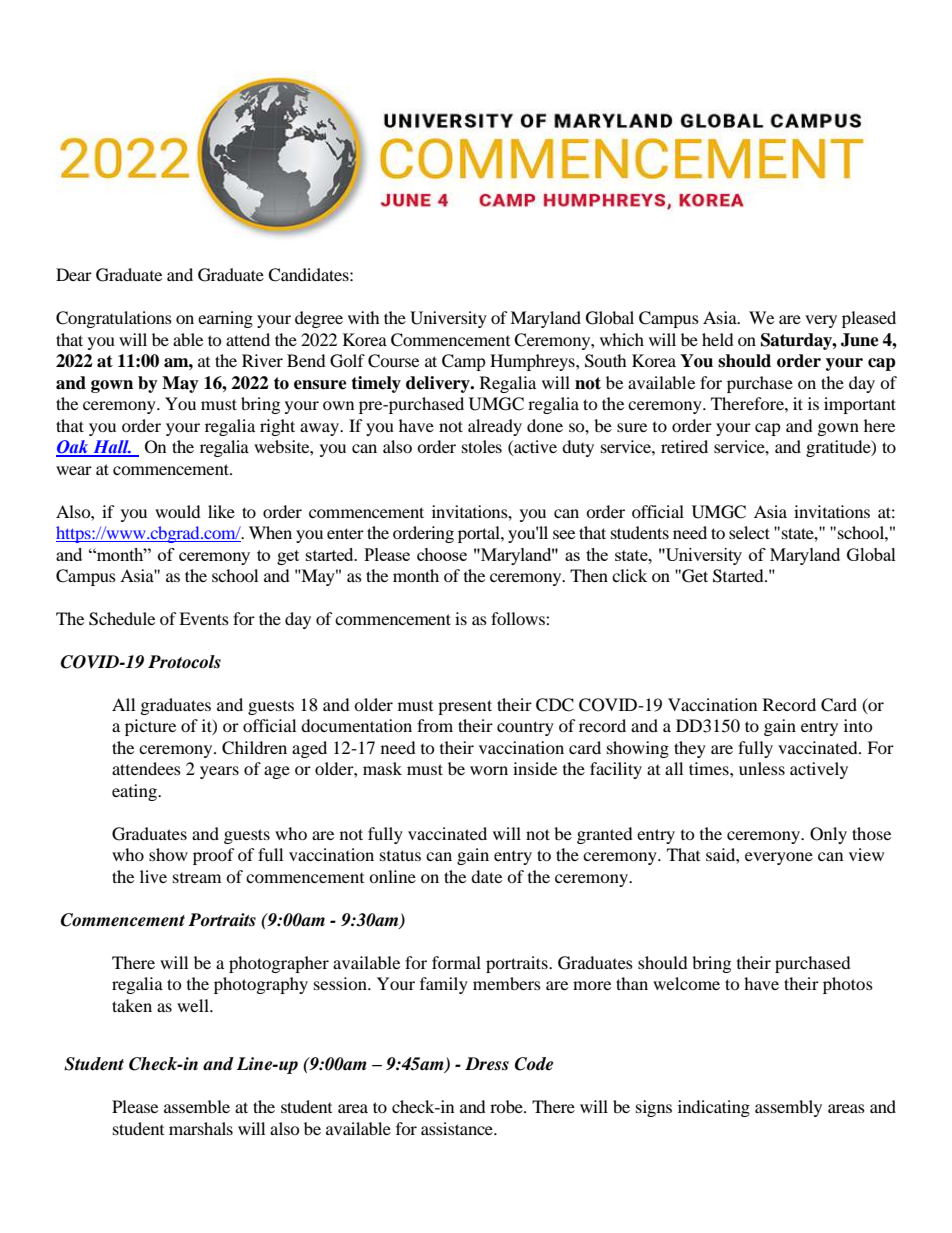  I want to click on robe, so click(507, 1106).
